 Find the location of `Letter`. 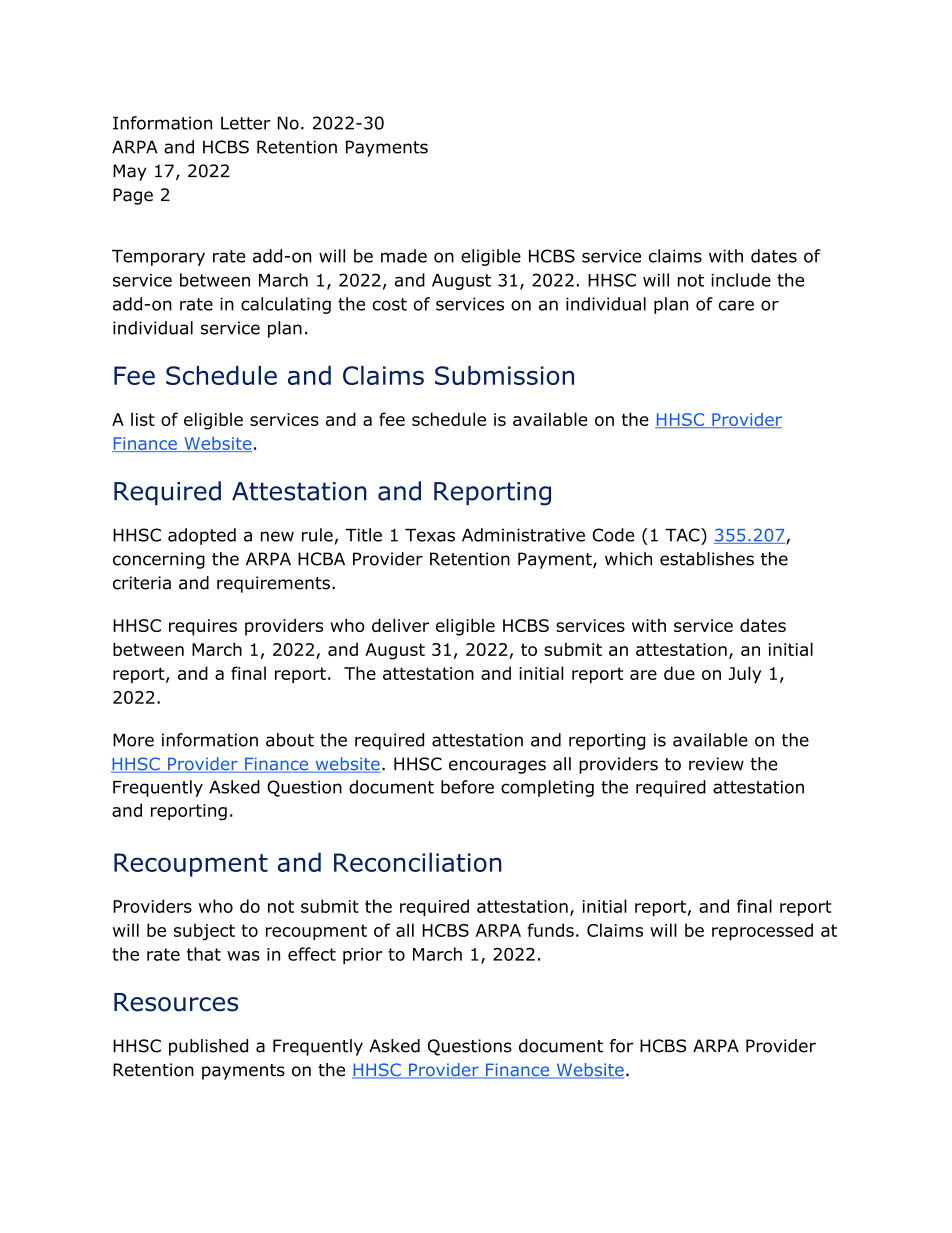

Letter is located at coordinates (246, 123).
